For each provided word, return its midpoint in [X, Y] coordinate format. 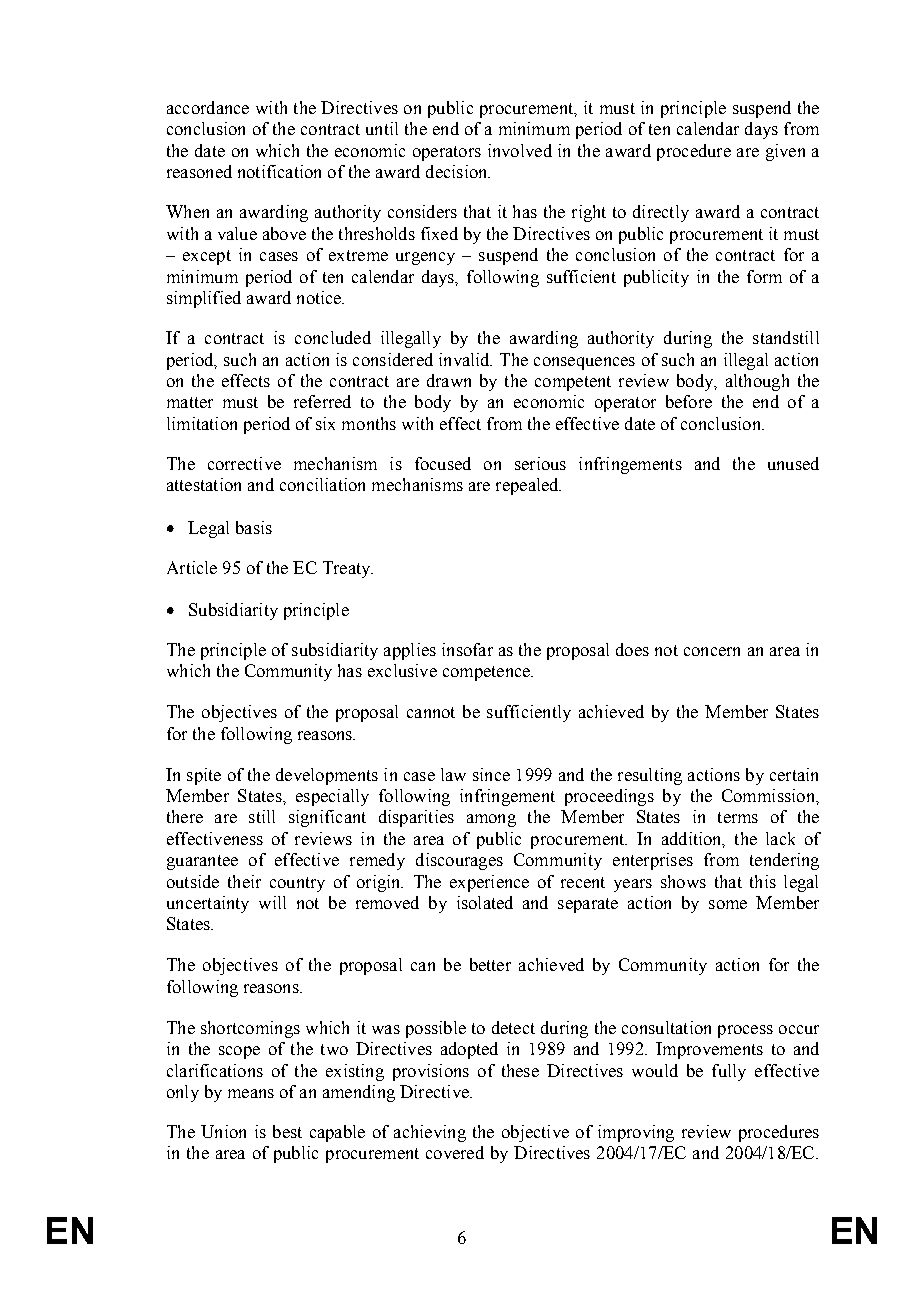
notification [279, 171]
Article [192, 567]
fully [729, 1072]
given [785, 152]
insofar [467, 649]
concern [712, 651]
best [287, 1131]
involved [520, 150]
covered [455, 1152]
